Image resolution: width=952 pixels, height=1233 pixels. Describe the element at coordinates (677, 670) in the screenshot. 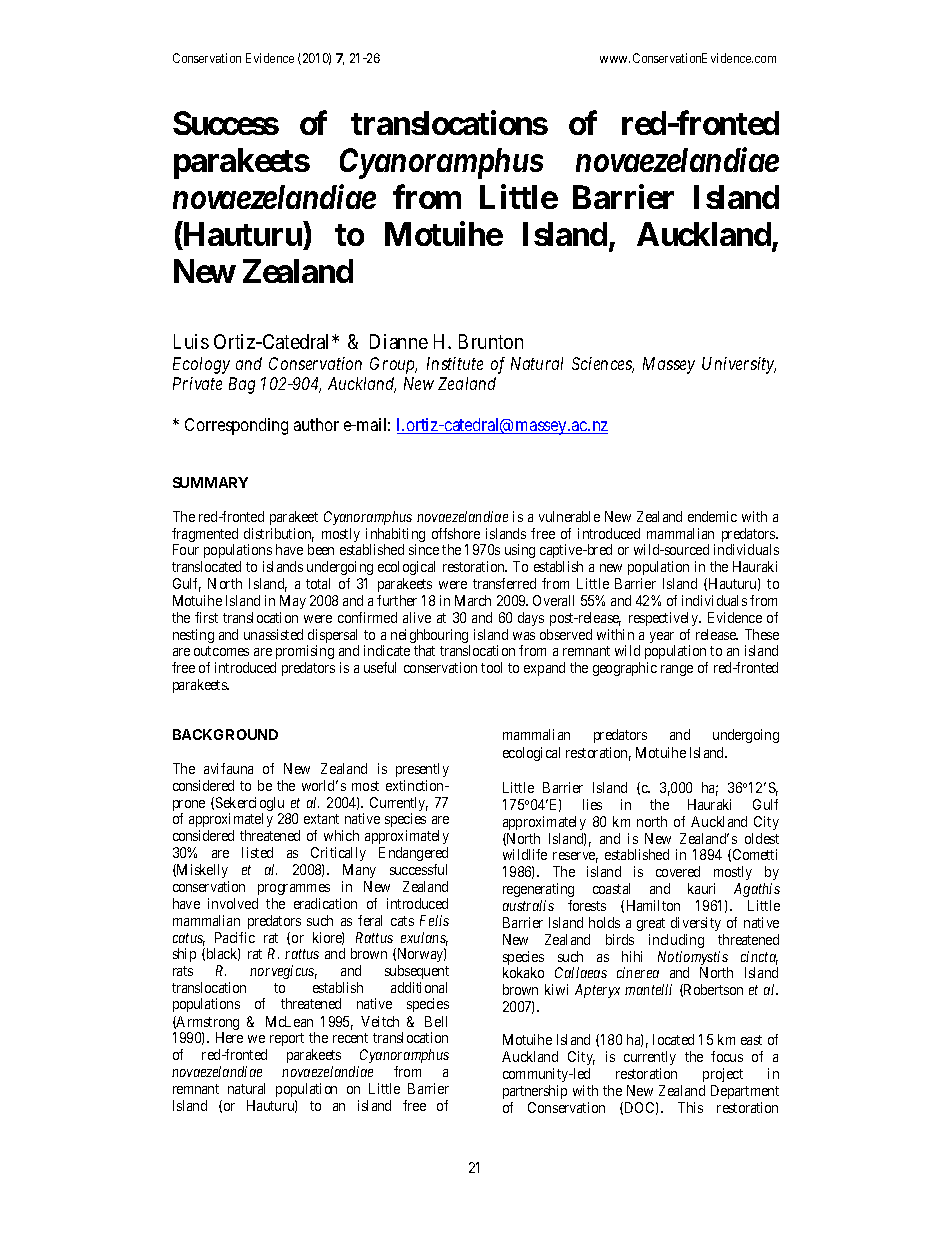

I see `range` at that location.
